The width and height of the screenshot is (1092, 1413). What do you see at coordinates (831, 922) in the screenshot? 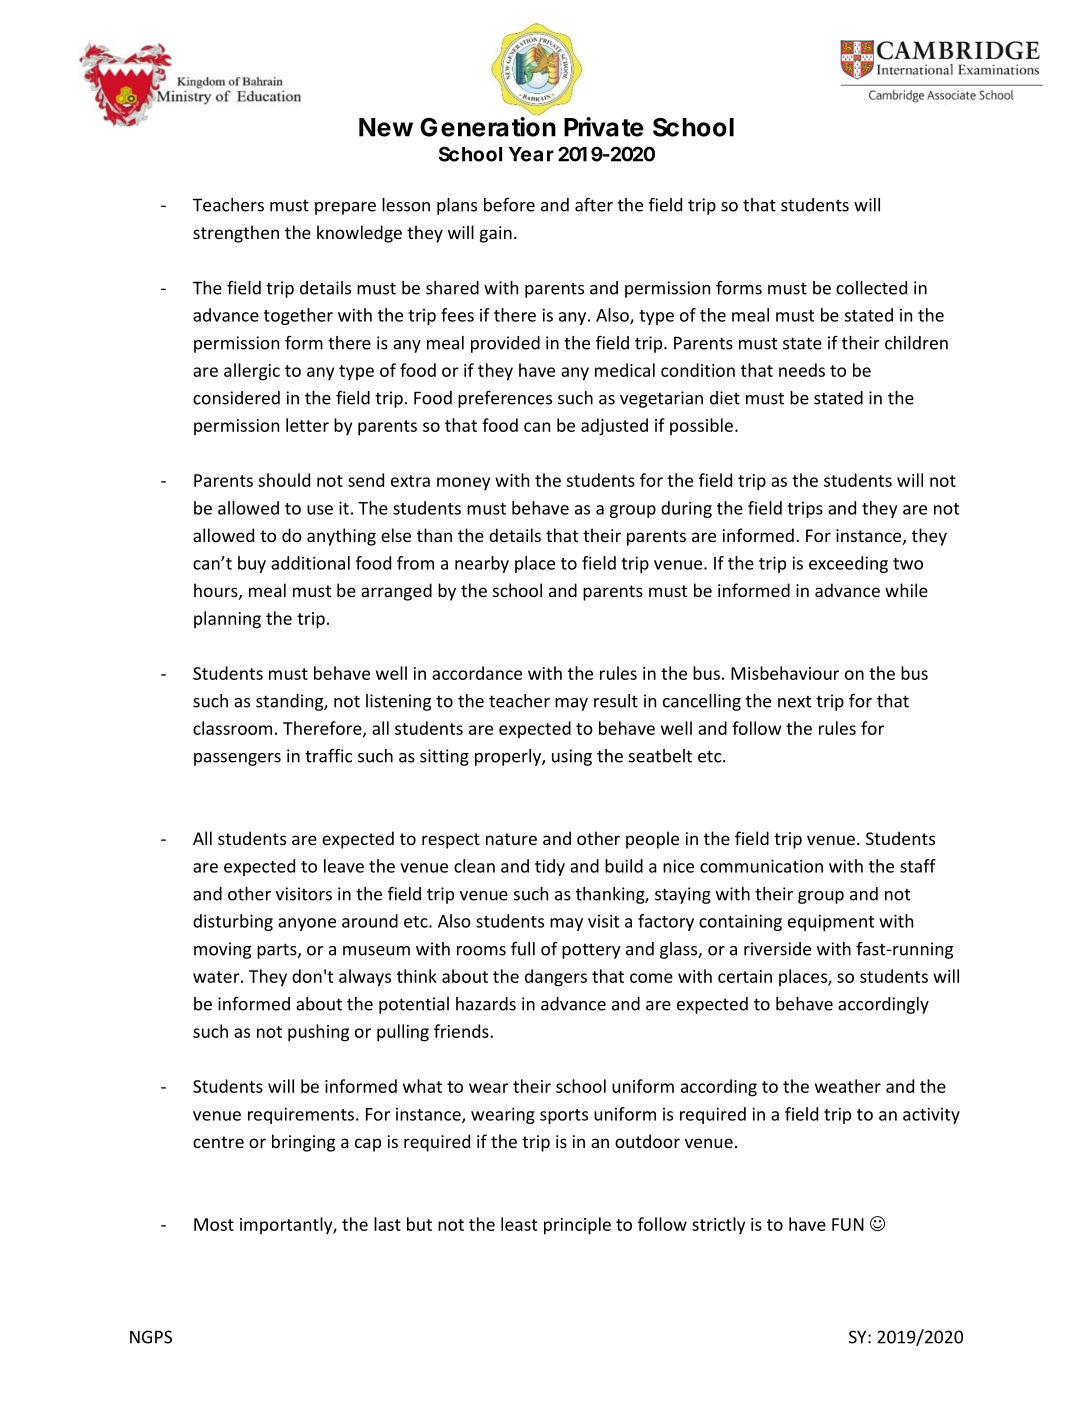
I see `equipment` at bounding box center [831, 922].
